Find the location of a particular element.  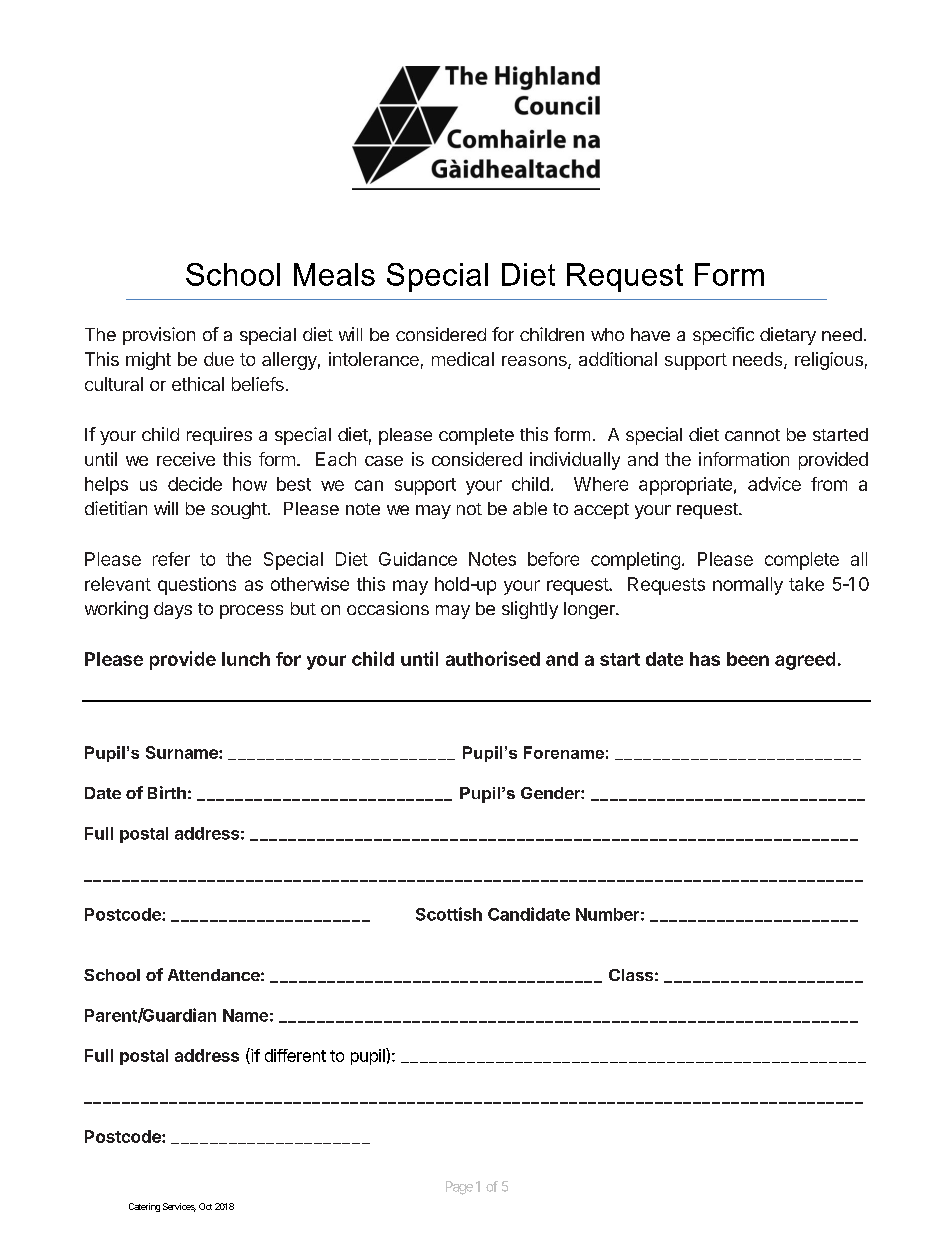

different is located at coordinates (295, 1055).
